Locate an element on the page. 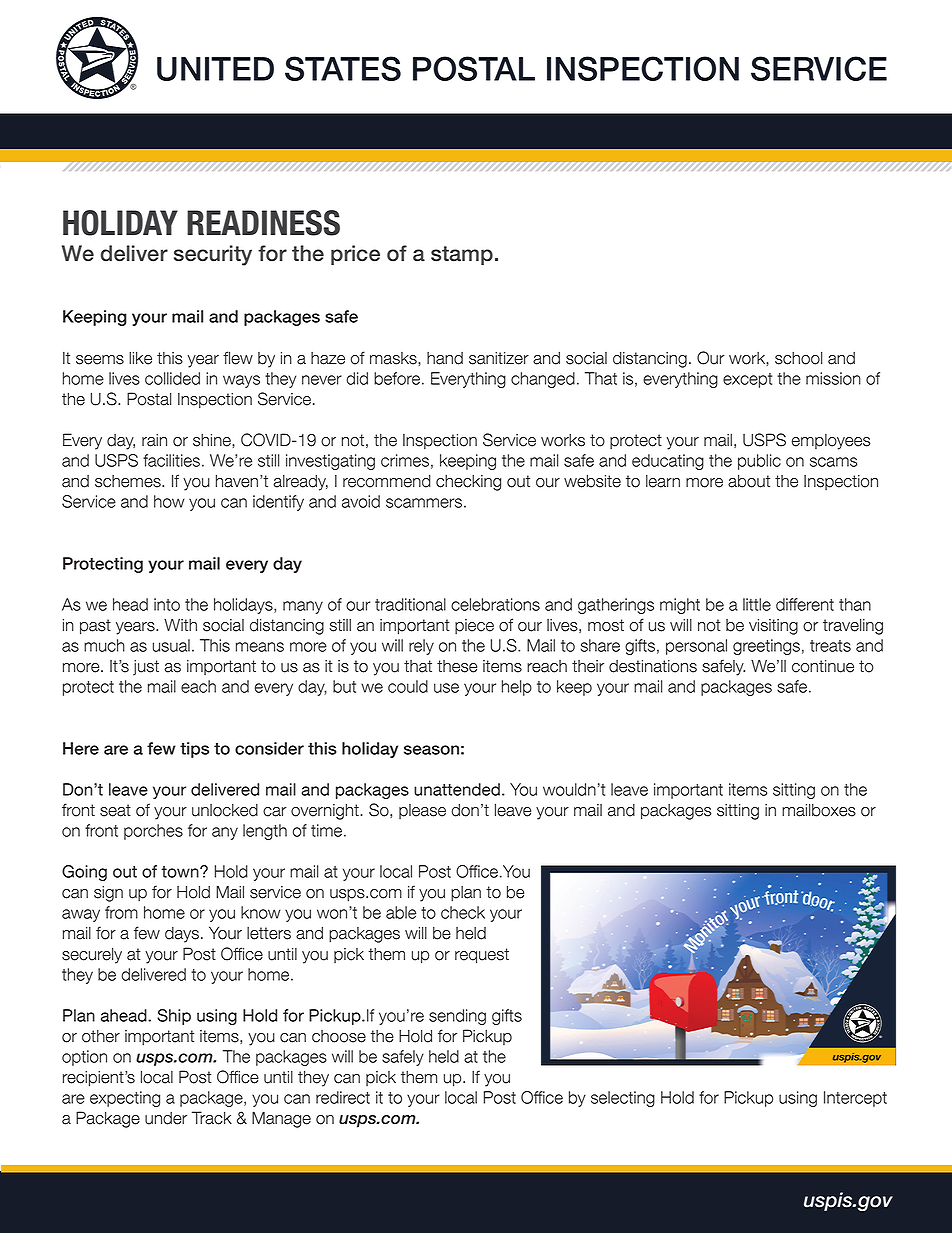 This document has width=952, height=1233. continue is located at coordinates (823, 666).
